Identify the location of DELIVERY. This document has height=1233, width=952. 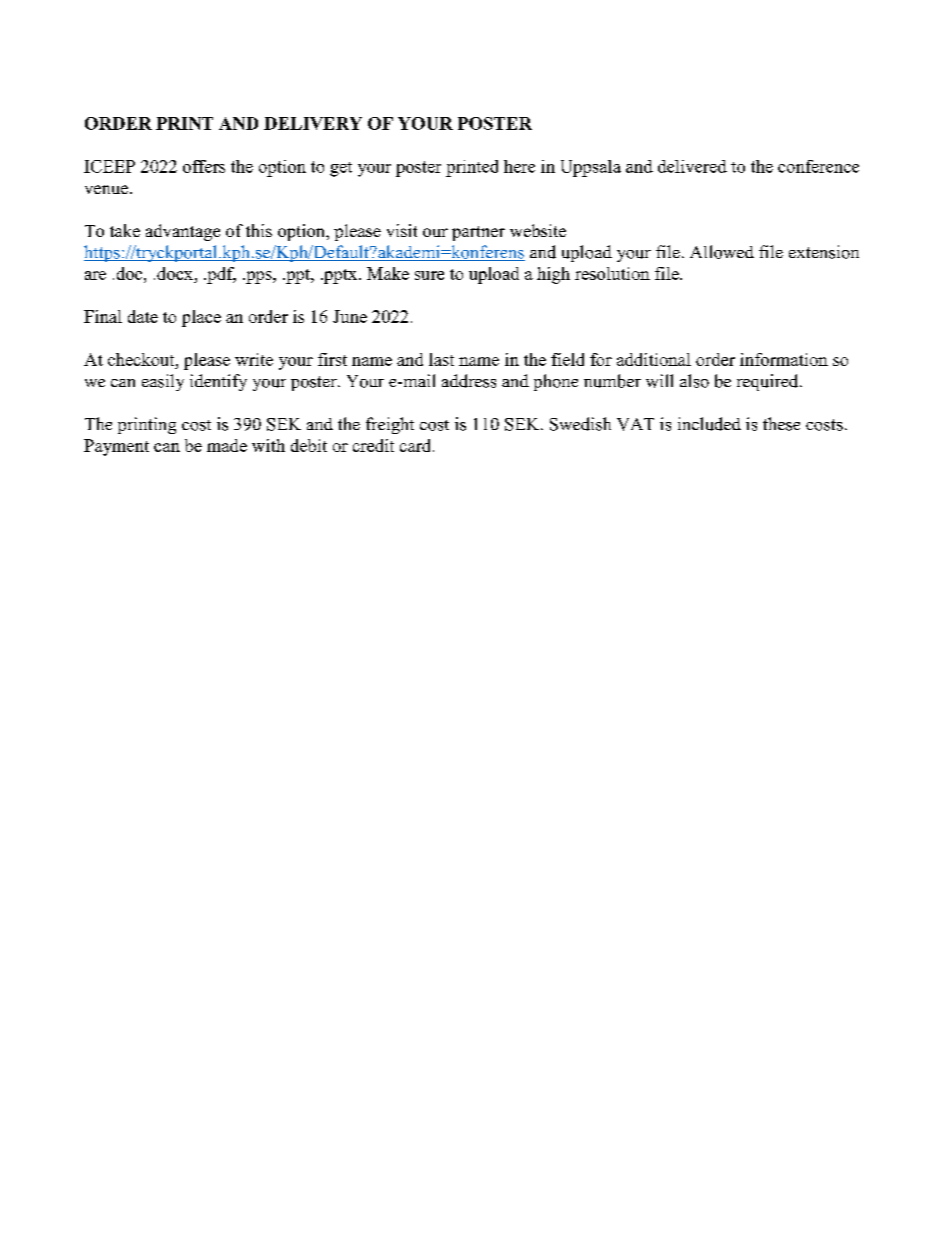
(313, 123).
